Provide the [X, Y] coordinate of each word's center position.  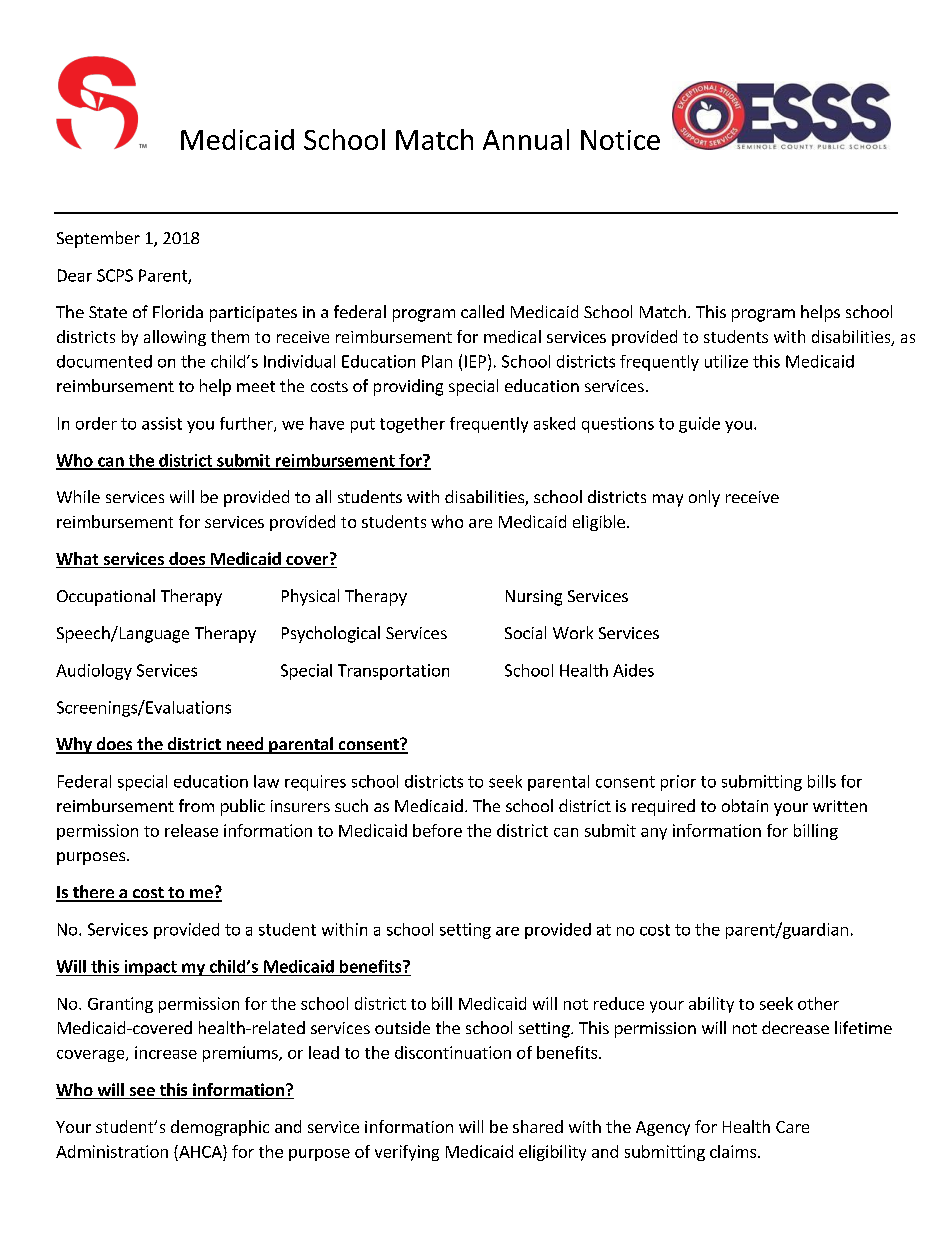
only [704, 498]
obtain [745, 805]
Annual [526, 139]
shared [538, 1126]
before [437, 830]
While [78, 496]
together [412, 425]
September [98, 239]
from [196, 805]
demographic [220, 1128]
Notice [620, 140]
